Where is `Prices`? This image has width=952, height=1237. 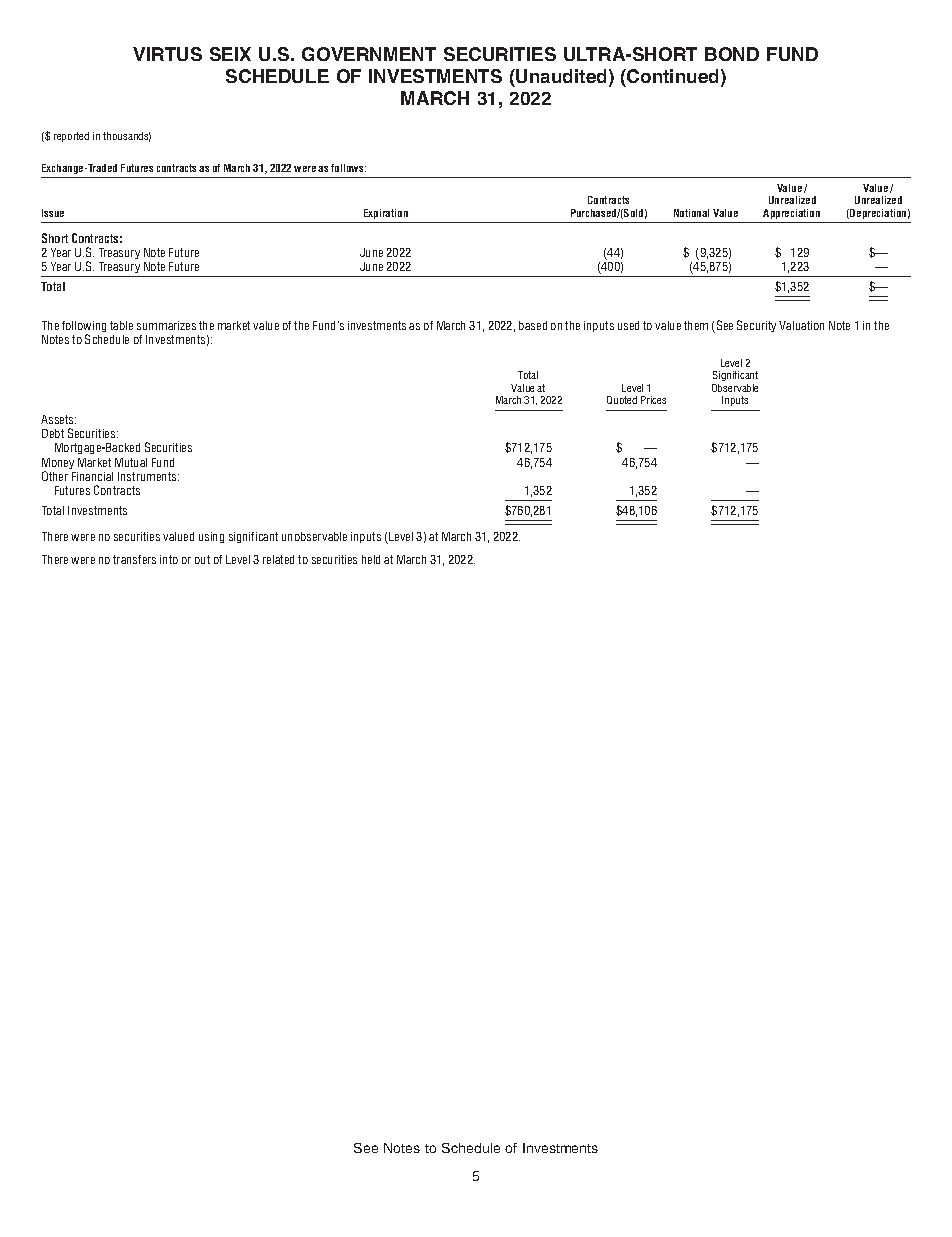 Prices is located at coordinates (653, 400).
